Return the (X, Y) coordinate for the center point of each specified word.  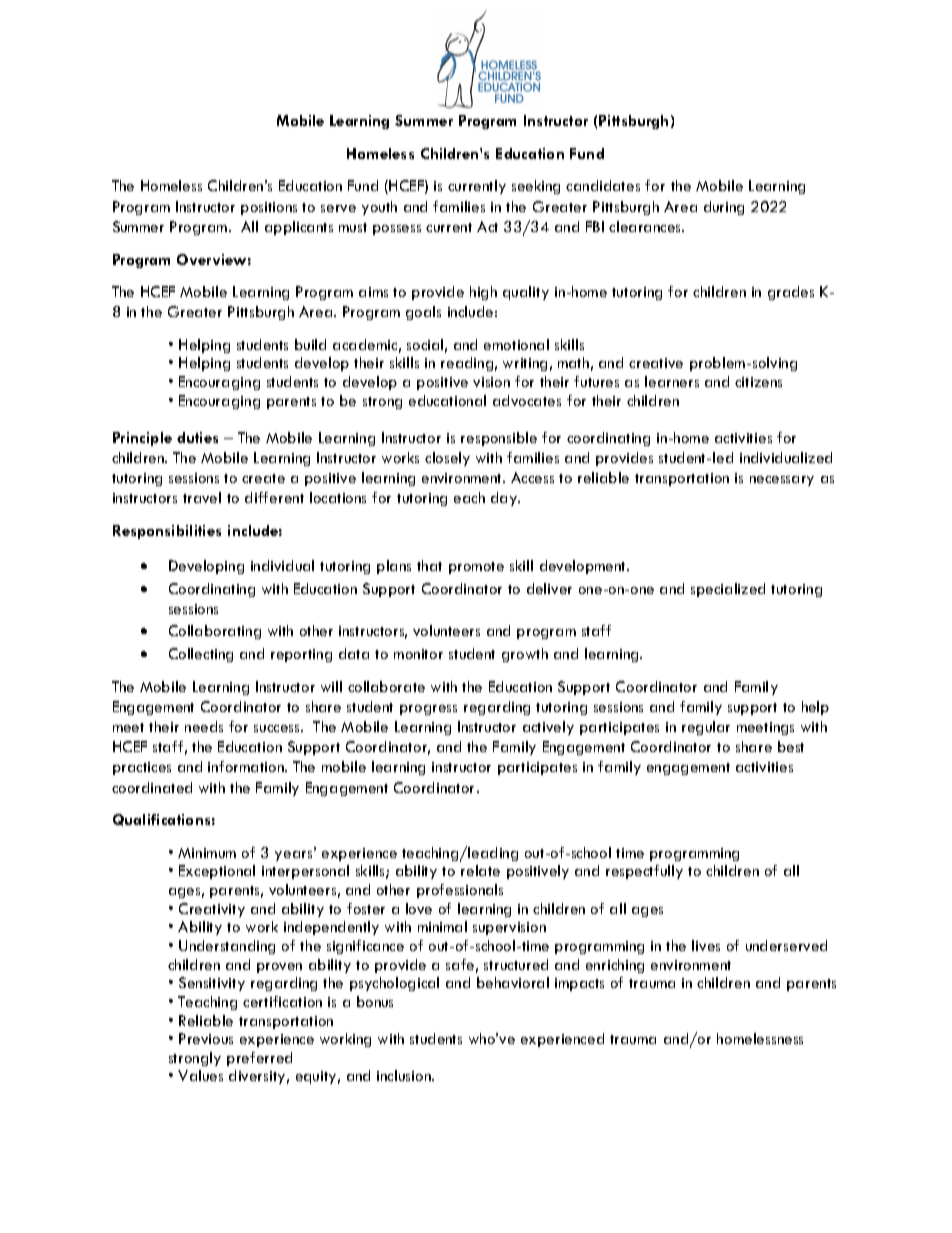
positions (269, 208)
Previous (206, 1038)
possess (397, 230)
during (724, 208)
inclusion (405, 1075)
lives (706, 945)
